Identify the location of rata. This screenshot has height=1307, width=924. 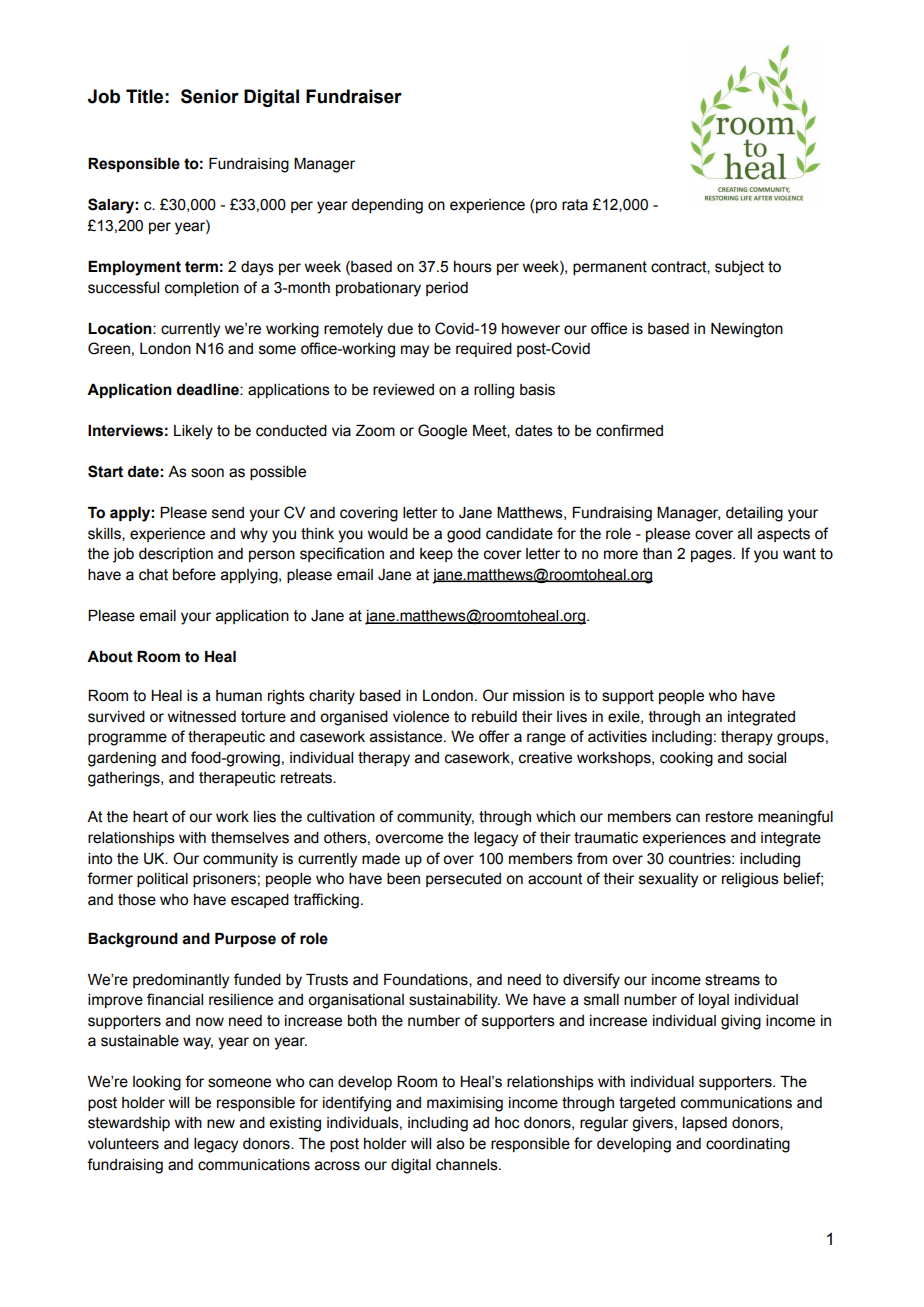
(575, 205).
